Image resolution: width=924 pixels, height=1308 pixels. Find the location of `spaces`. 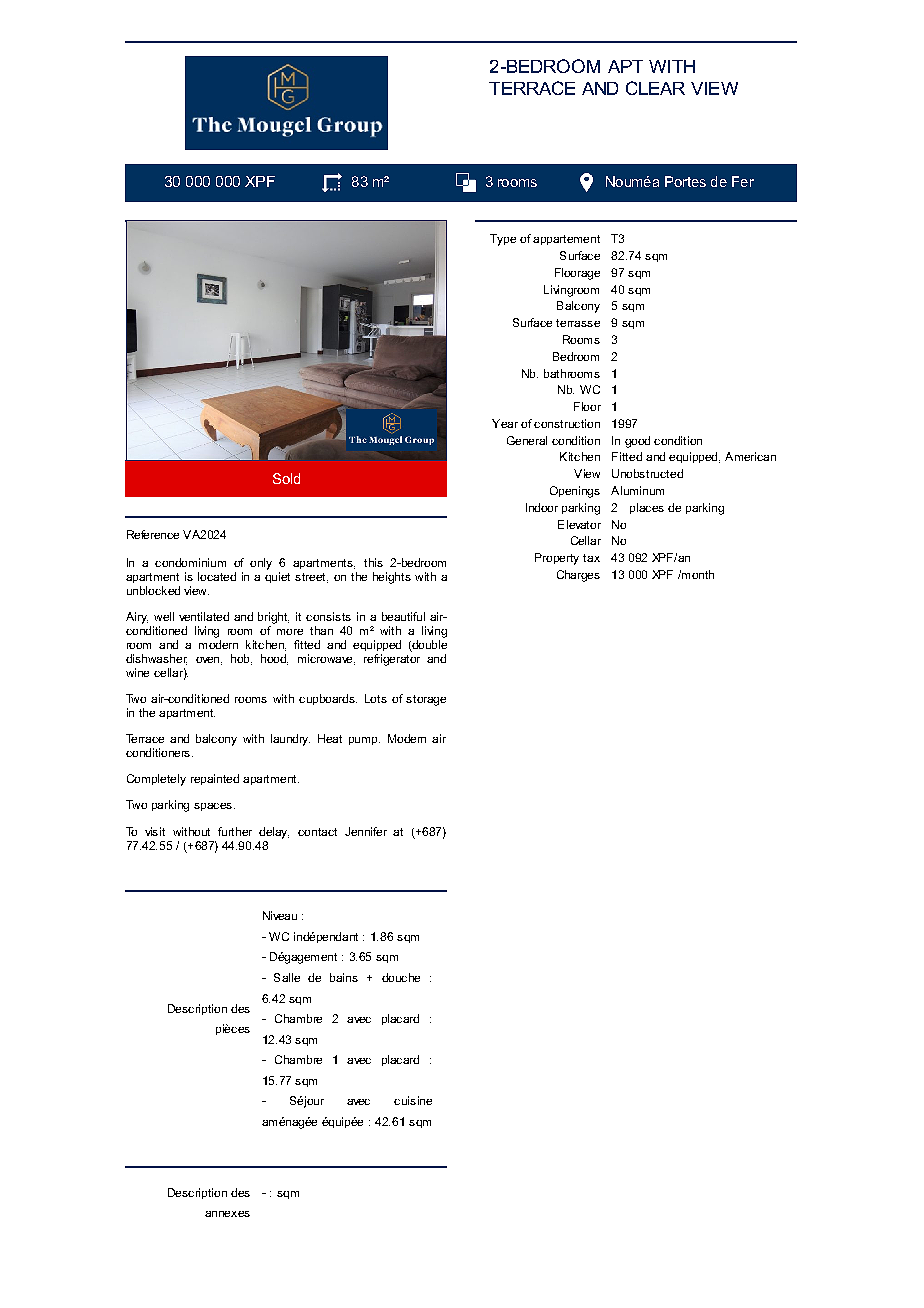

spaces is located at coordinates (213, 807).
